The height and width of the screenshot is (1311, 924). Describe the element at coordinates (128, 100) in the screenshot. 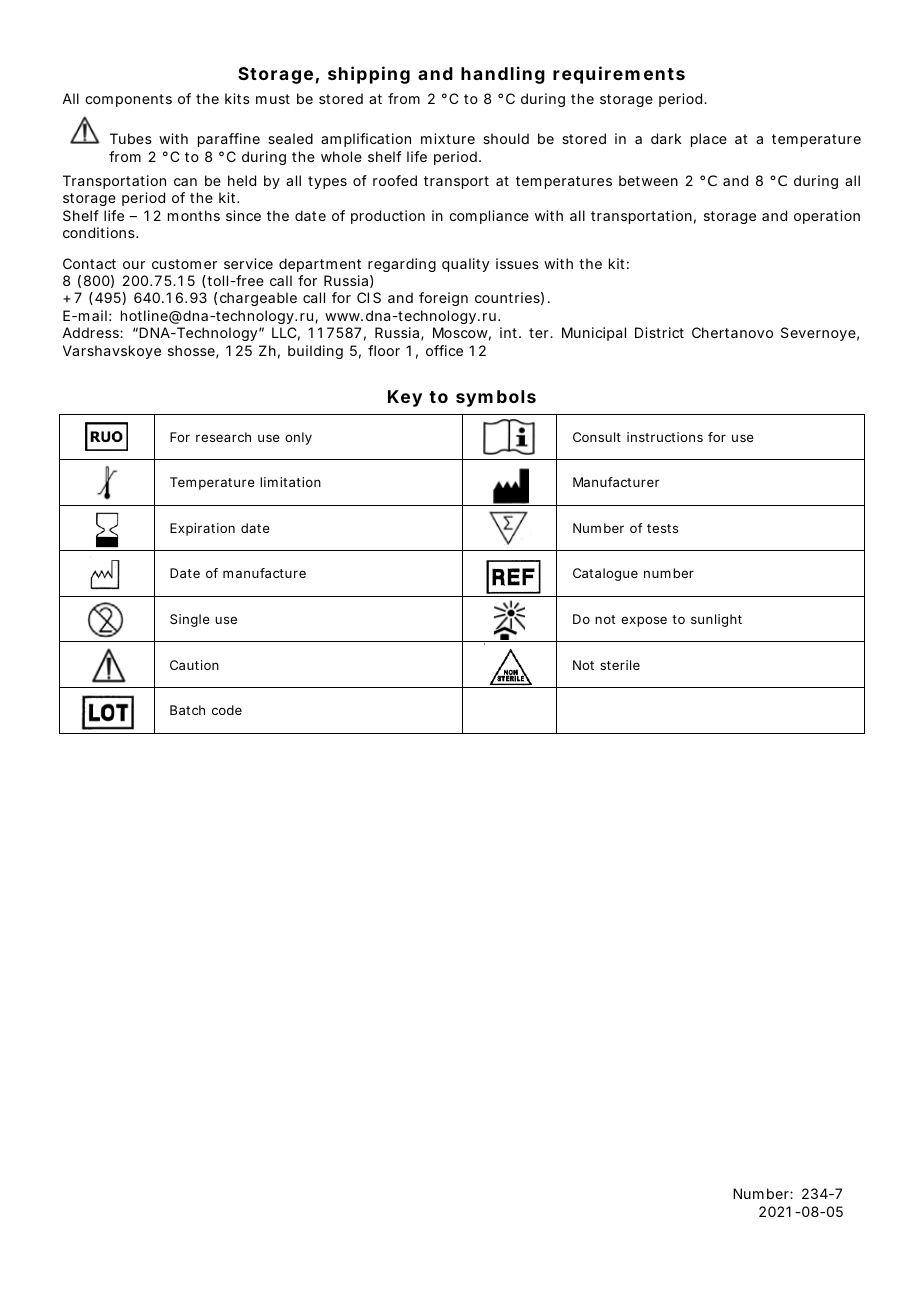

I see `components` at that location.
